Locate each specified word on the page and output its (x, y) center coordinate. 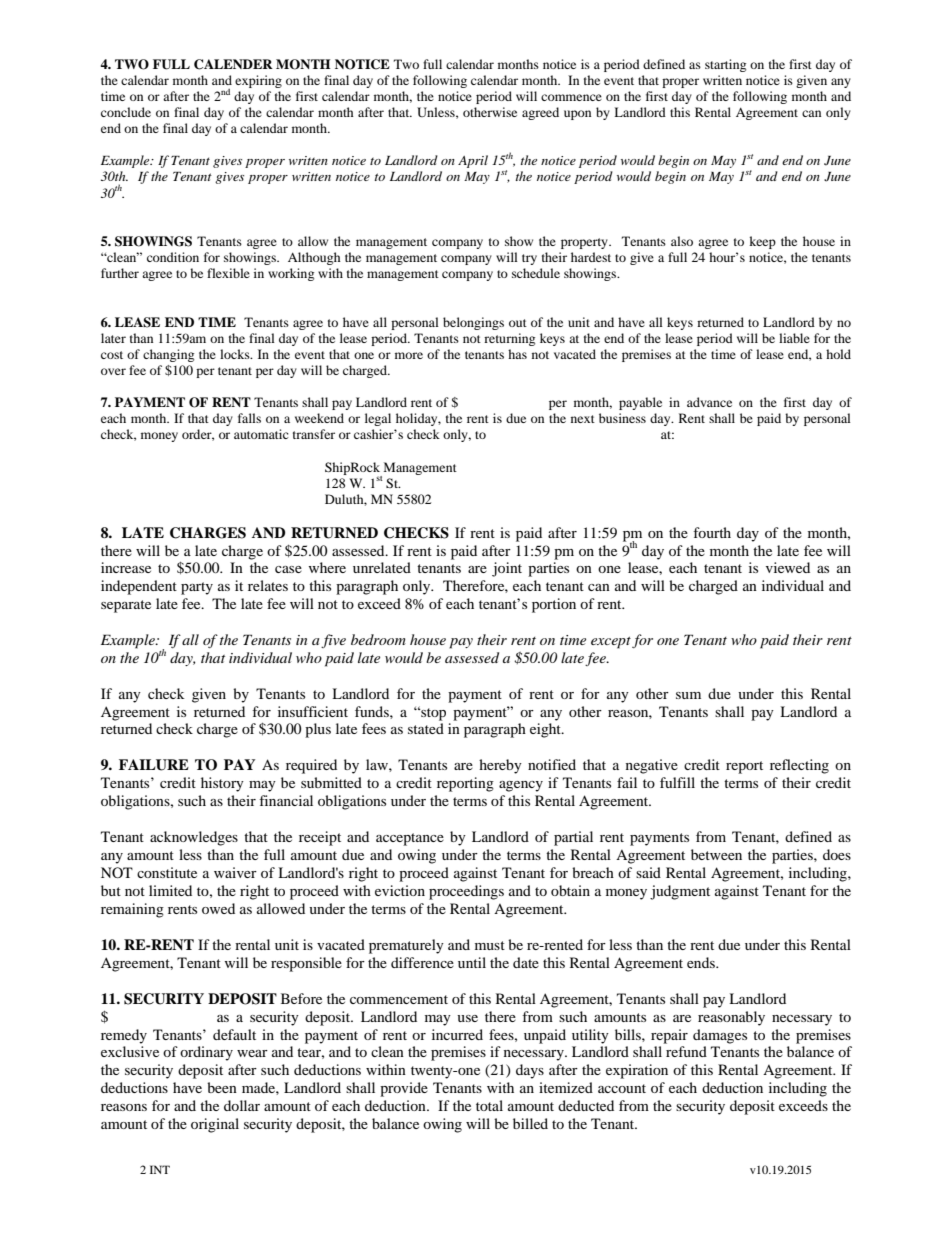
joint (507, 569)
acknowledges (194, 838)
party (197, 588)
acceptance (410, 839)
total (489, 1105)
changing (168, 355)
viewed (788, 567)
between (716, 854)
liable (794, 338)
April (473, 161)
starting (725, 65)
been (222, 1087)
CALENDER (233, 64)
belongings (473, 323)
